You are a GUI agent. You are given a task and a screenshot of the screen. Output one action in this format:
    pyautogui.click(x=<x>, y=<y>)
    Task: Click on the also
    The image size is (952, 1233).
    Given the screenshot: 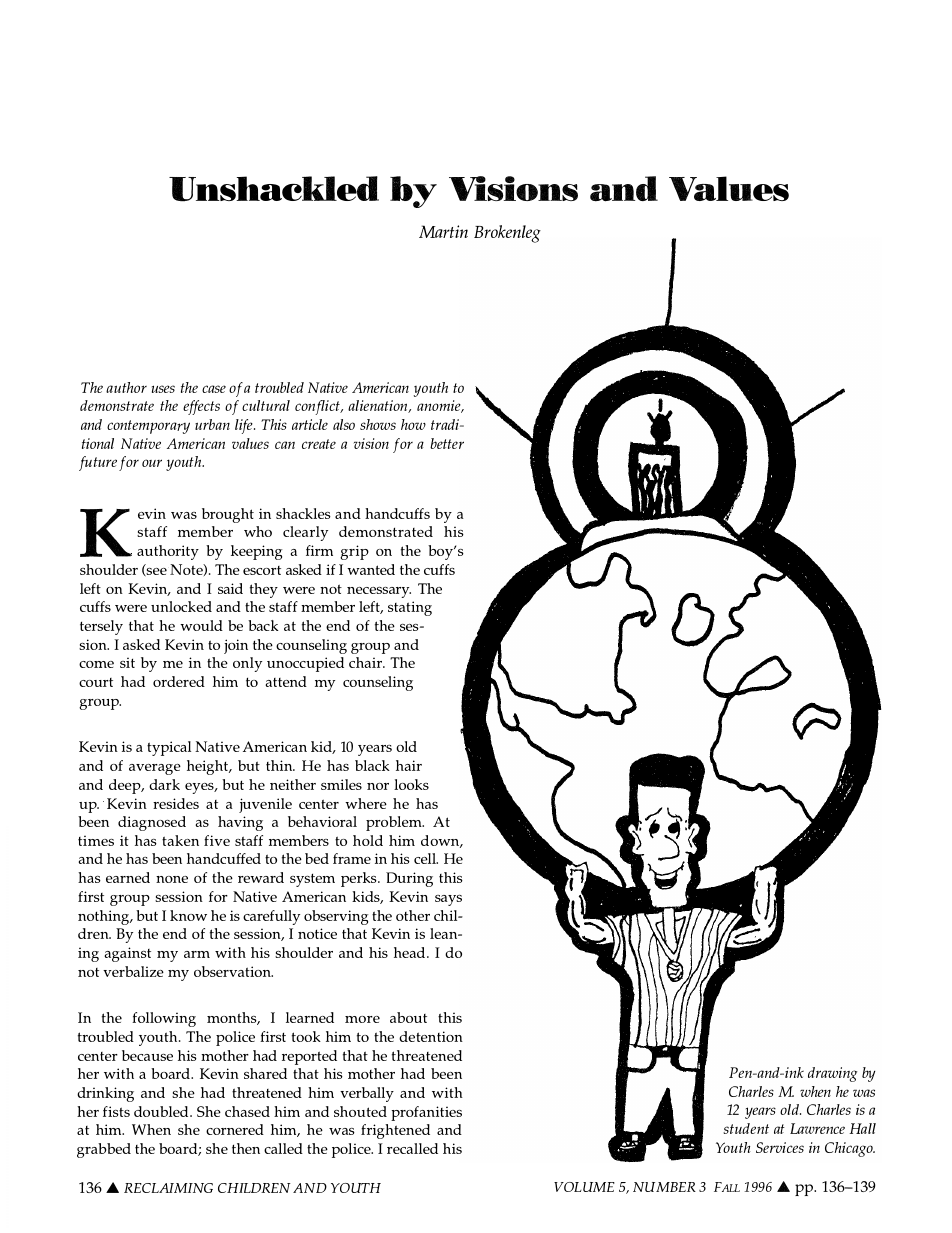 What is the action you would take?
    pyautogui.click(x=344, y=424)
